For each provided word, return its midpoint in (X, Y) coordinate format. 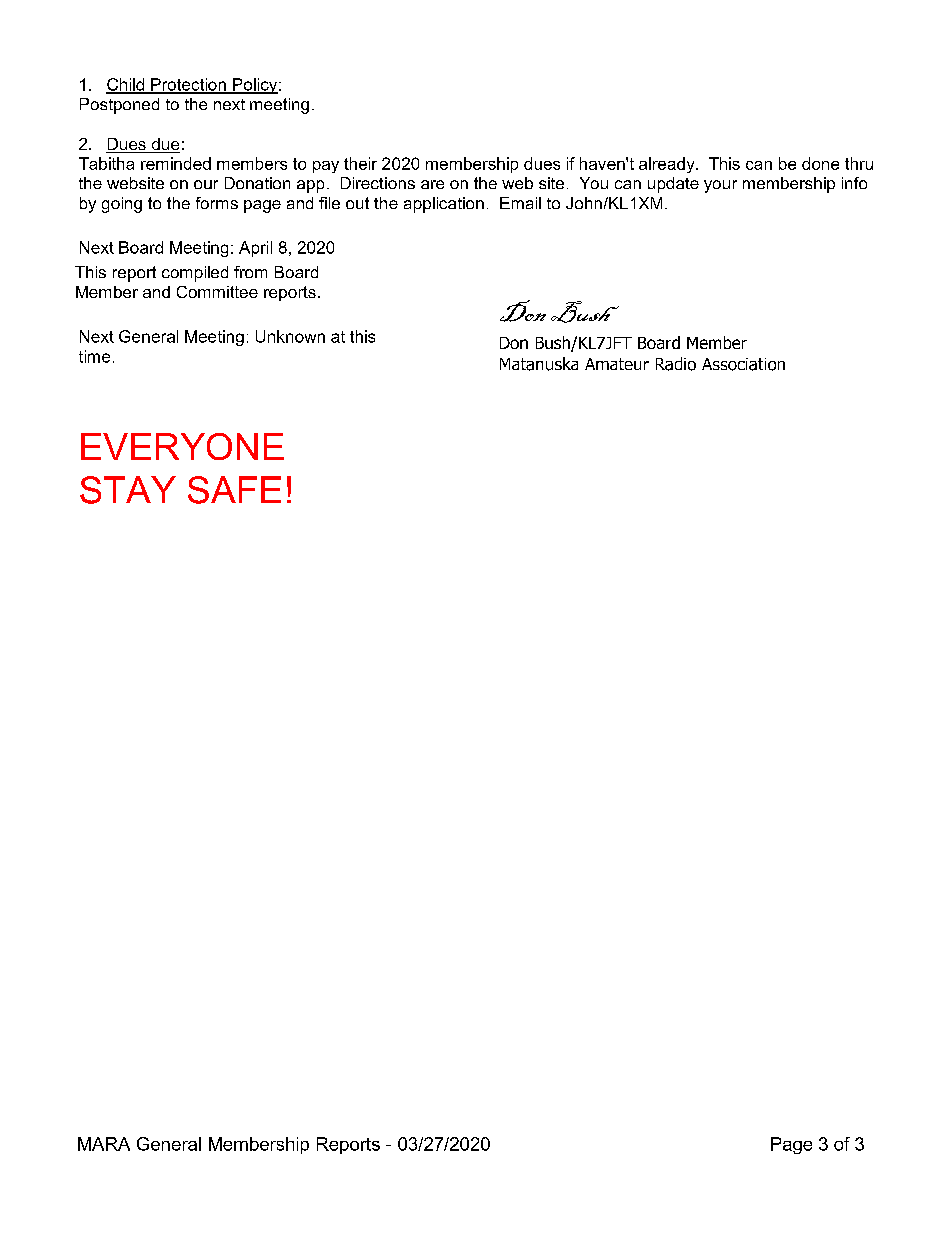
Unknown (290, 336)
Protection (188, 85)
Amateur (617, 364)
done (820, 163)
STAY (128, 490)
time (94, 356)
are (432, 184)
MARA (104, 1144)
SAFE (234, 490)
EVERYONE (182, 446)
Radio (676, 364)
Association (743, 364)
